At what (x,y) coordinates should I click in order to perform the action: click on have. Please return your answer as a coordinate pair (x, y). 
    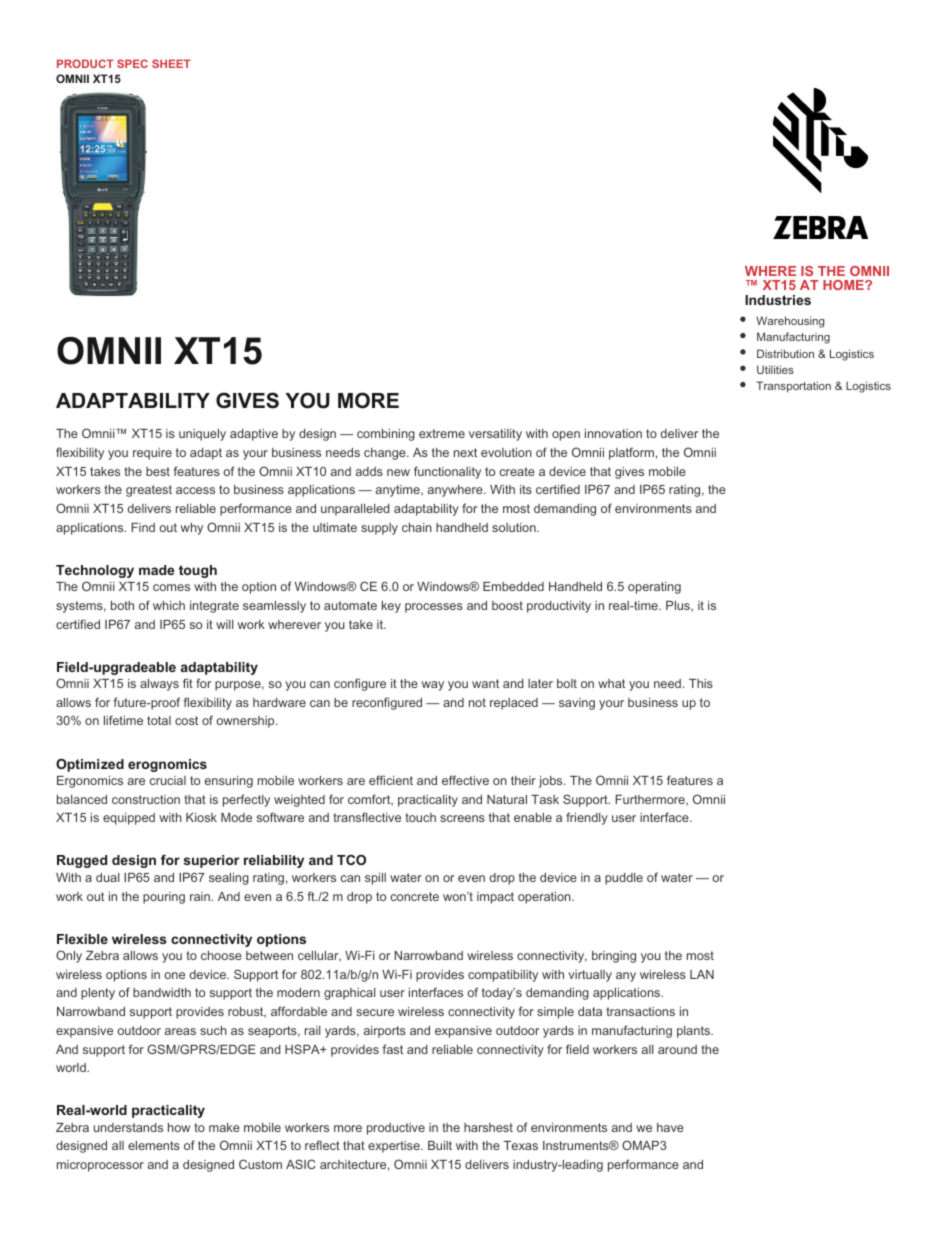
    Looking at the image, I should click on (670, 1127).
